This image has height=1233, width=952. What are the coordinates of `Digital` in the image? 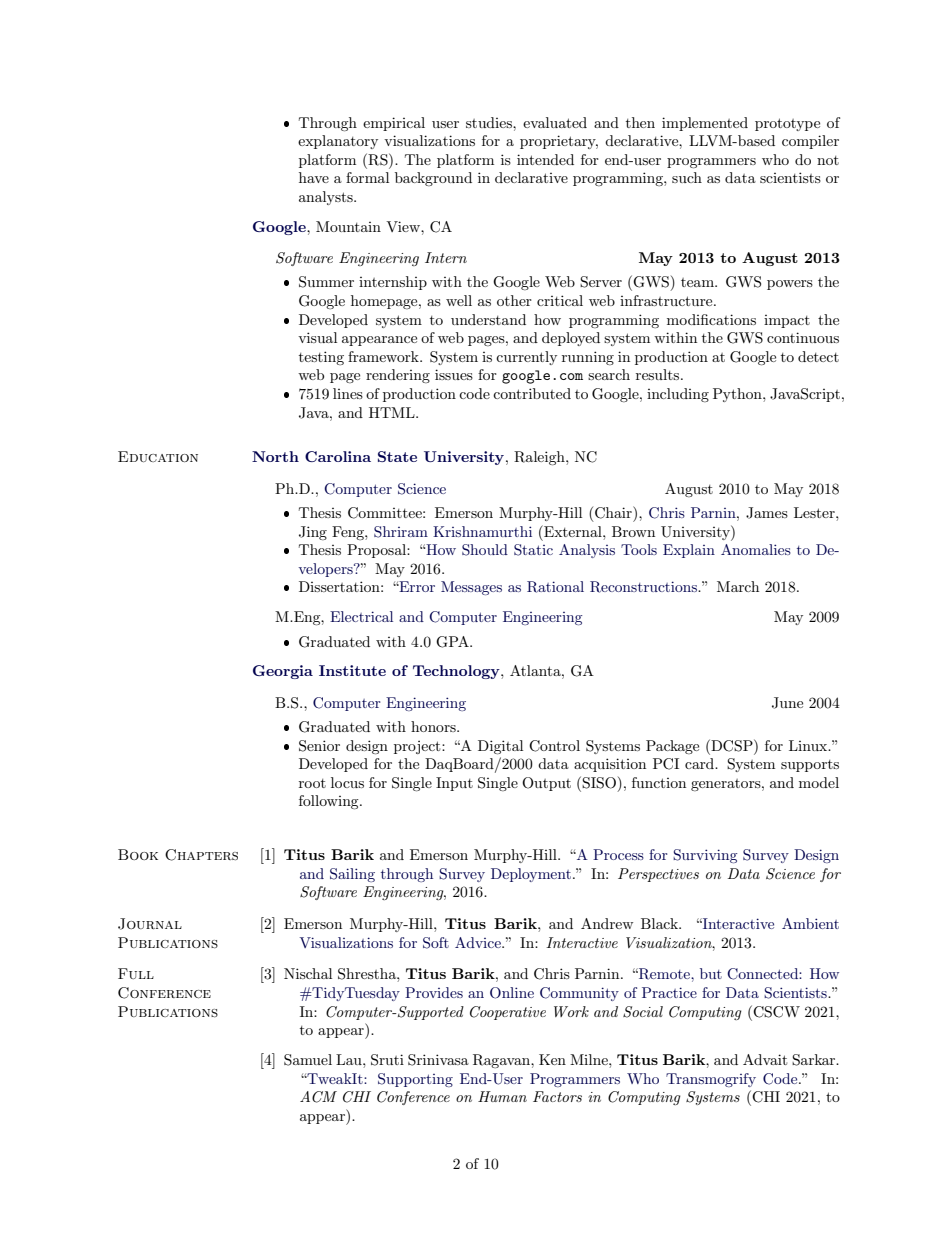 It's located at (500, 747).
